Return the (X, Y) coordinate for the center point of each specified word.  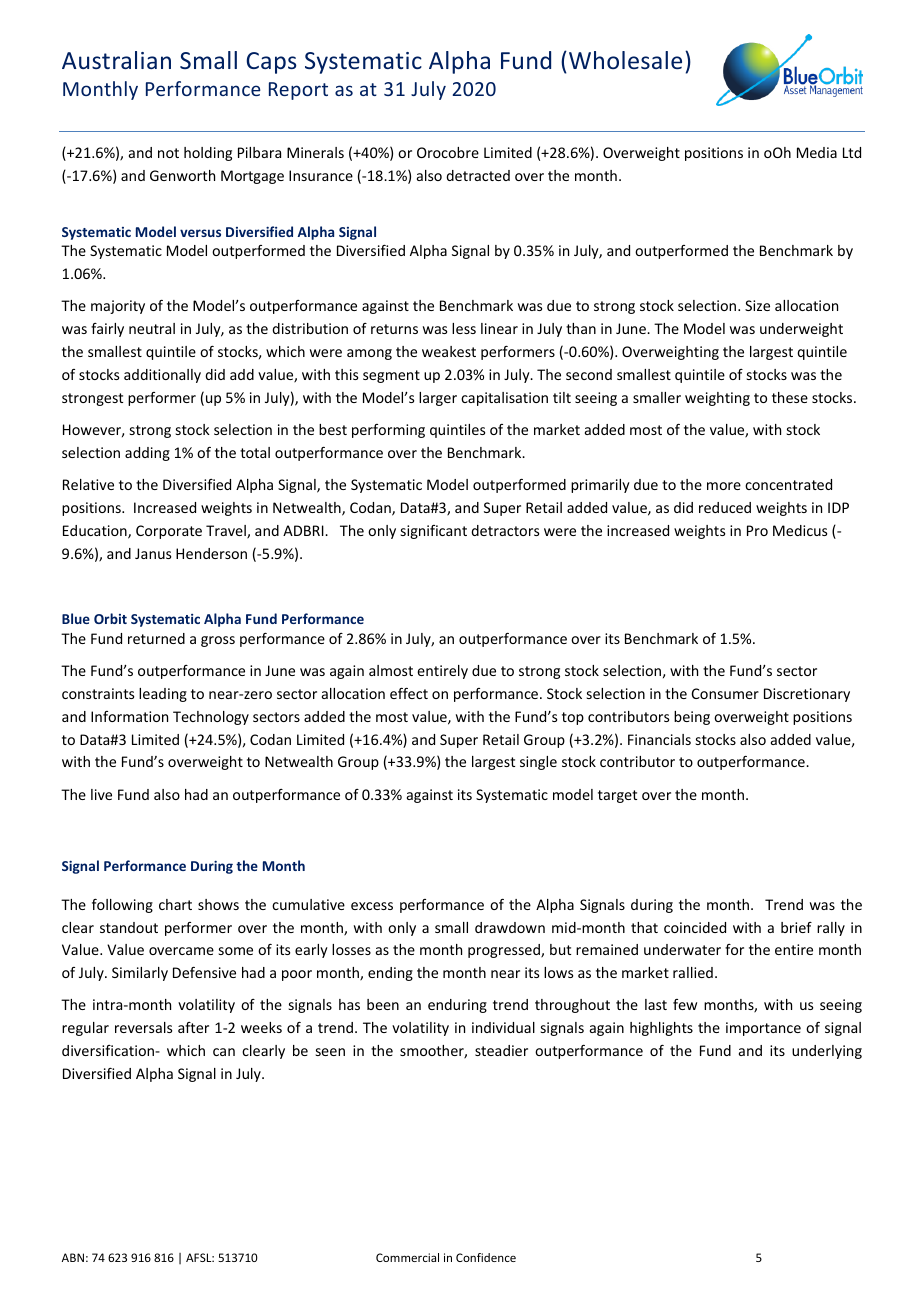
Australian (116, 60)
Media (817, 152)
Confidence (486, 1257)
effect (409, 693)
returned (156, 638)
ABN (73, 1257)
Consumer (725, 693)
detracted (478, 175)
